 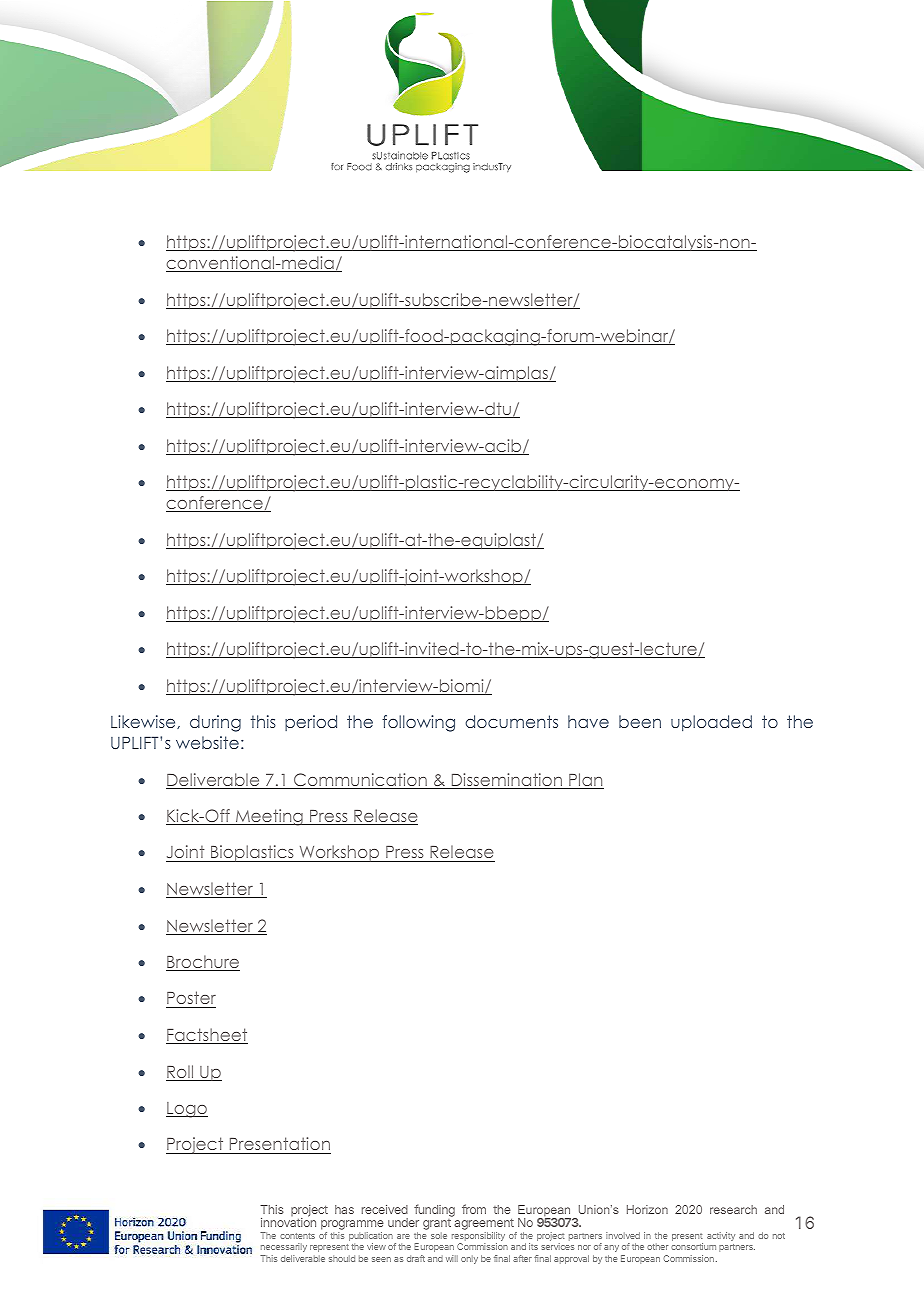 What do you see at coordinates (711, 723) in the screenshot?
I see `uploaded` at bounding box center [711, 723].
